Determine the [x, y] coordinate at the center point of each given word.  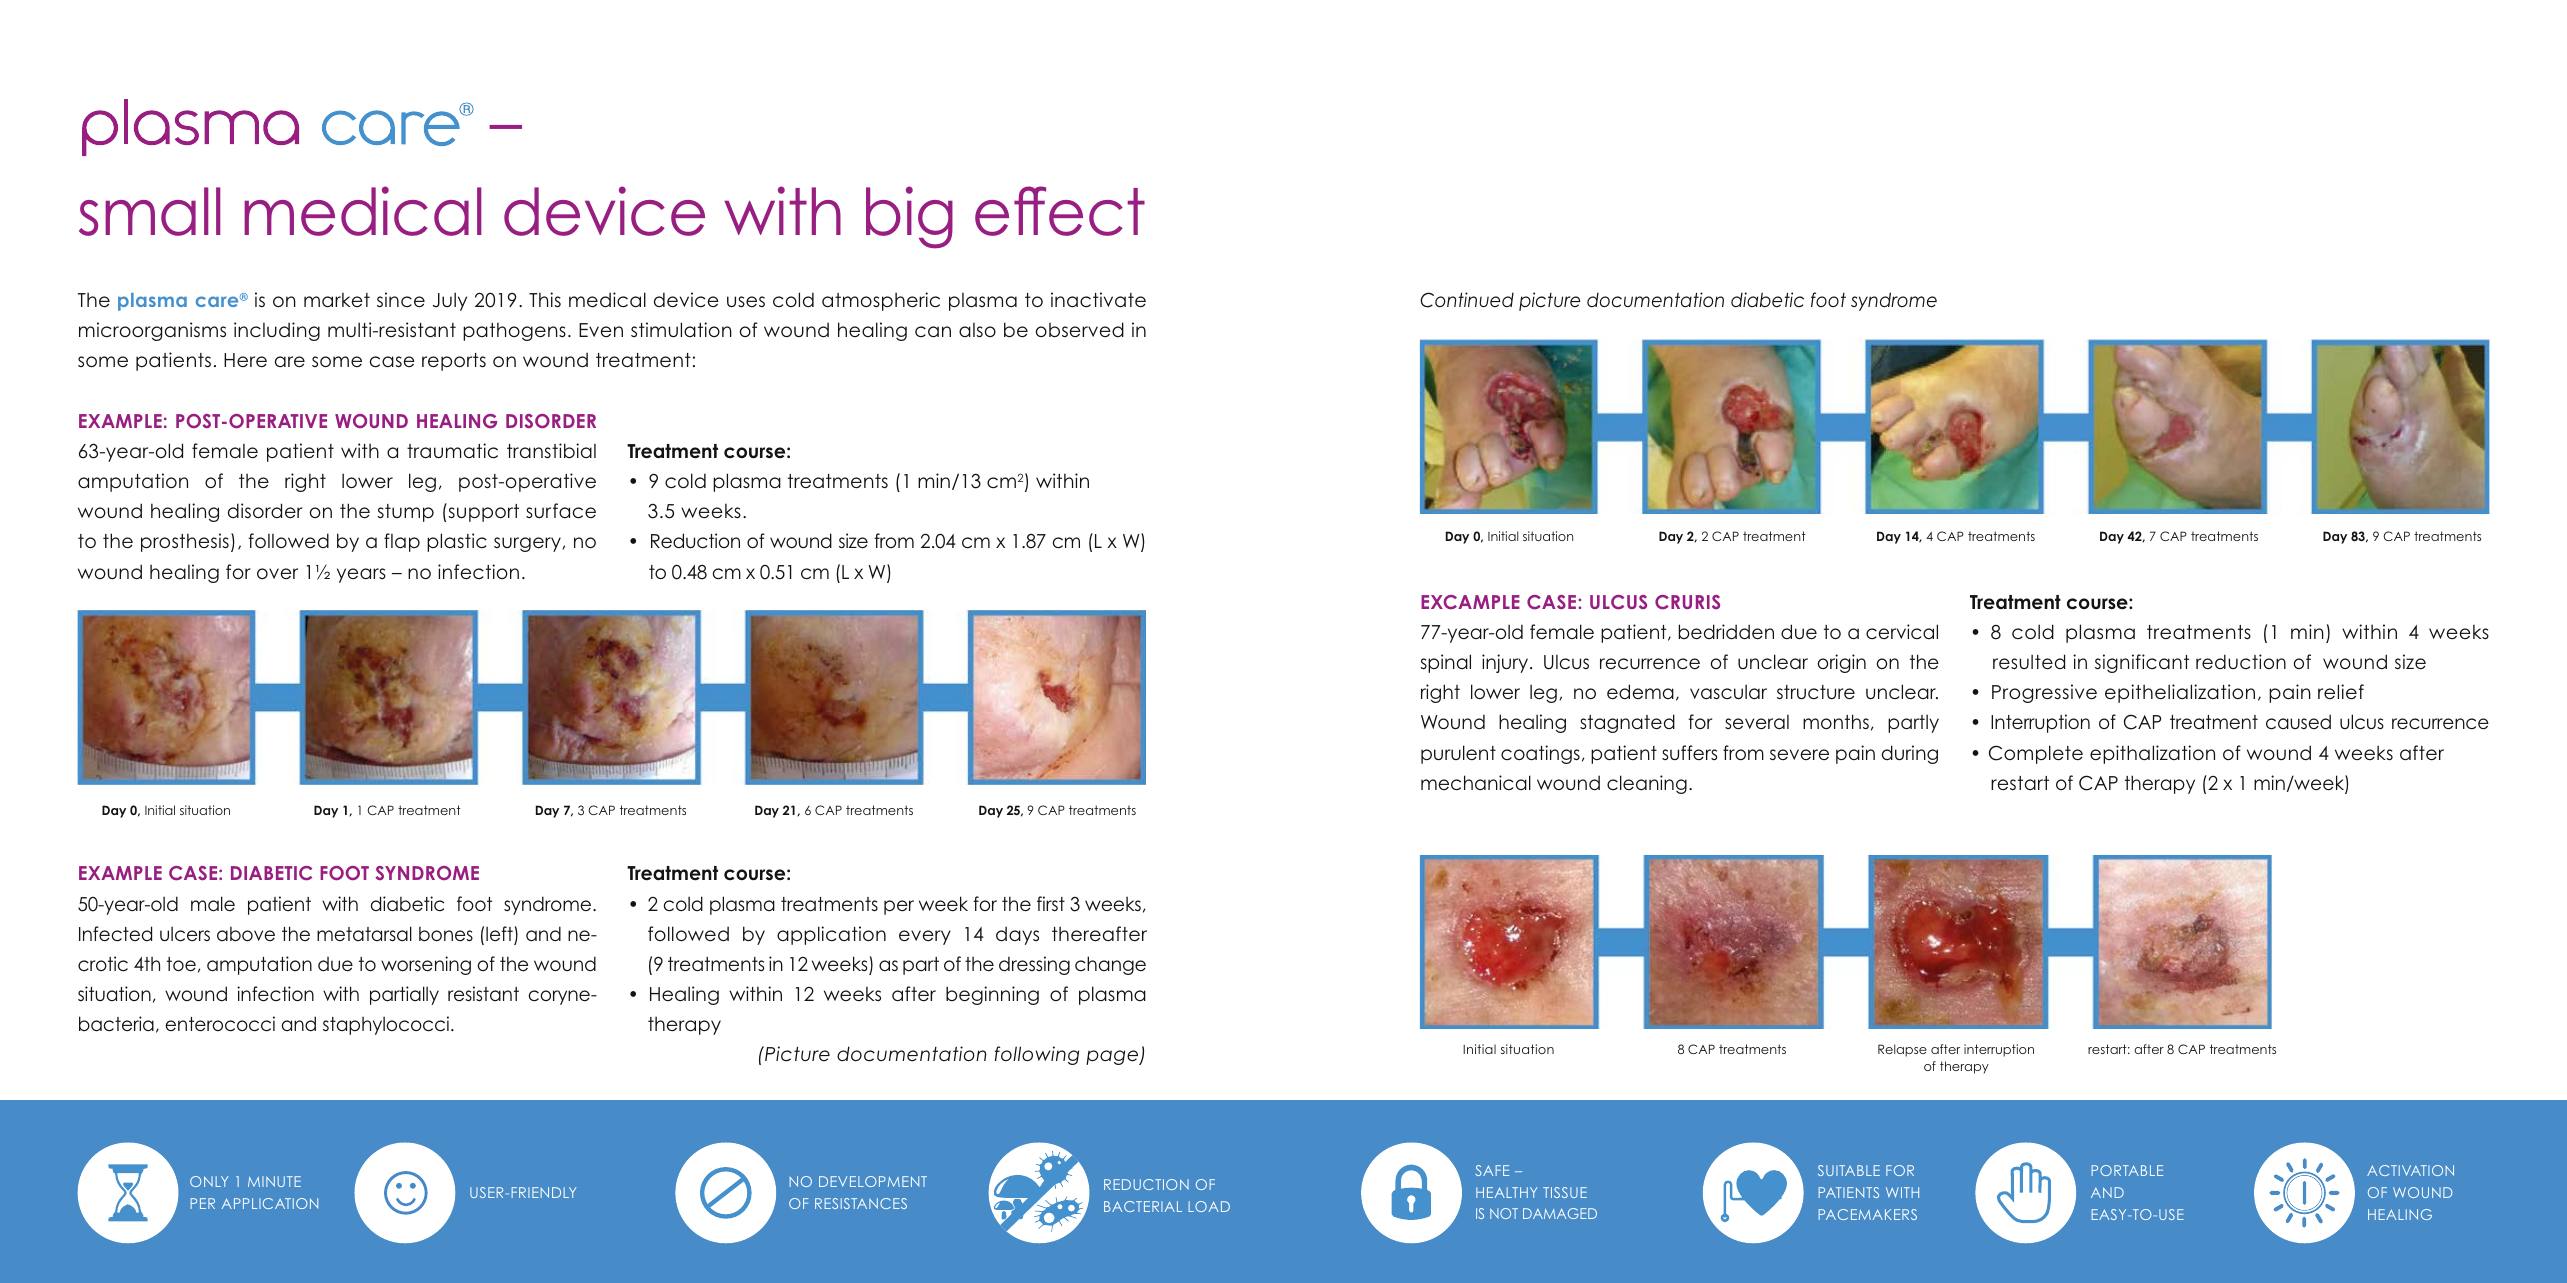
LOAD [1209, 1206]
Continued [1467, 300]
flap [402, 542]
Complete [2036, 754]
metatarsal [364, 934]
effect [1060, 211]
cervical [1902, 631]
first [1051, 903]
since [401, 300]
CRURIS [1687, 602]
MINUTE [274, 1181]
